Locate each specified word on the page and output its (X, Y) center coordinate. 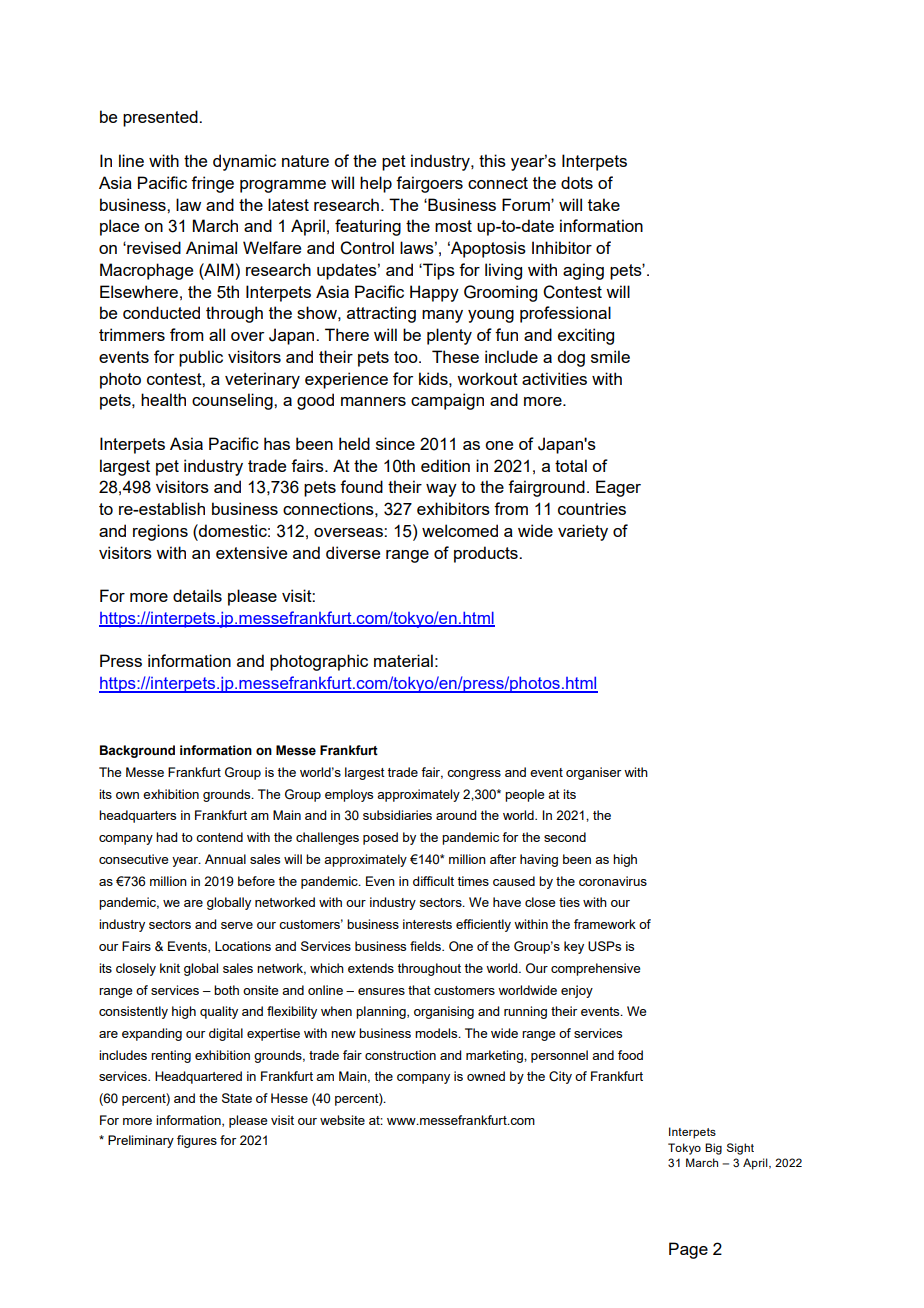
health (163, 399)
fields (426, 946)
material (403, 660)
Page (688, 1250)
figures (197, 1141)
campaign (447, 401)
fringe (212, 184)
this (492, 160)
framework (605, 924)
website (342, 1120)
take (604, 204)
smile (610, 356)
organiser (593, 773)
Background (137, 751)
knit (170, 968)
